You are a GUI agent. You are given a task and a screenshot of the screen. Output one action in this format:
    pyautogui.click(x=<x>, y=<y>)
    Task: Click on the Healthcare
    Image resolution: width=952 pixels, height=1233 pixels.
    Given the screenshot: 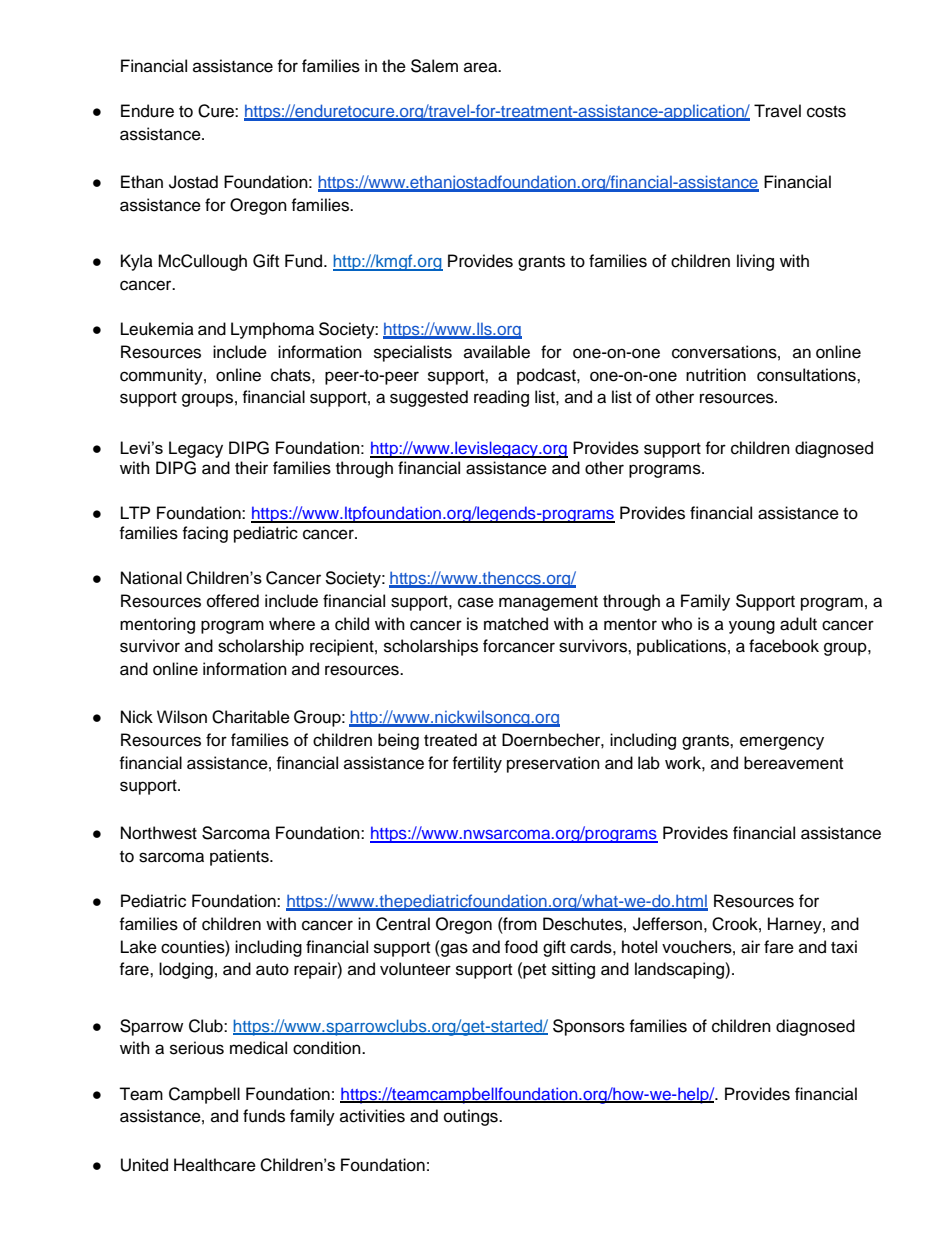 What is the action you would take?
    pyautogui.click(x=215, y=1165)
